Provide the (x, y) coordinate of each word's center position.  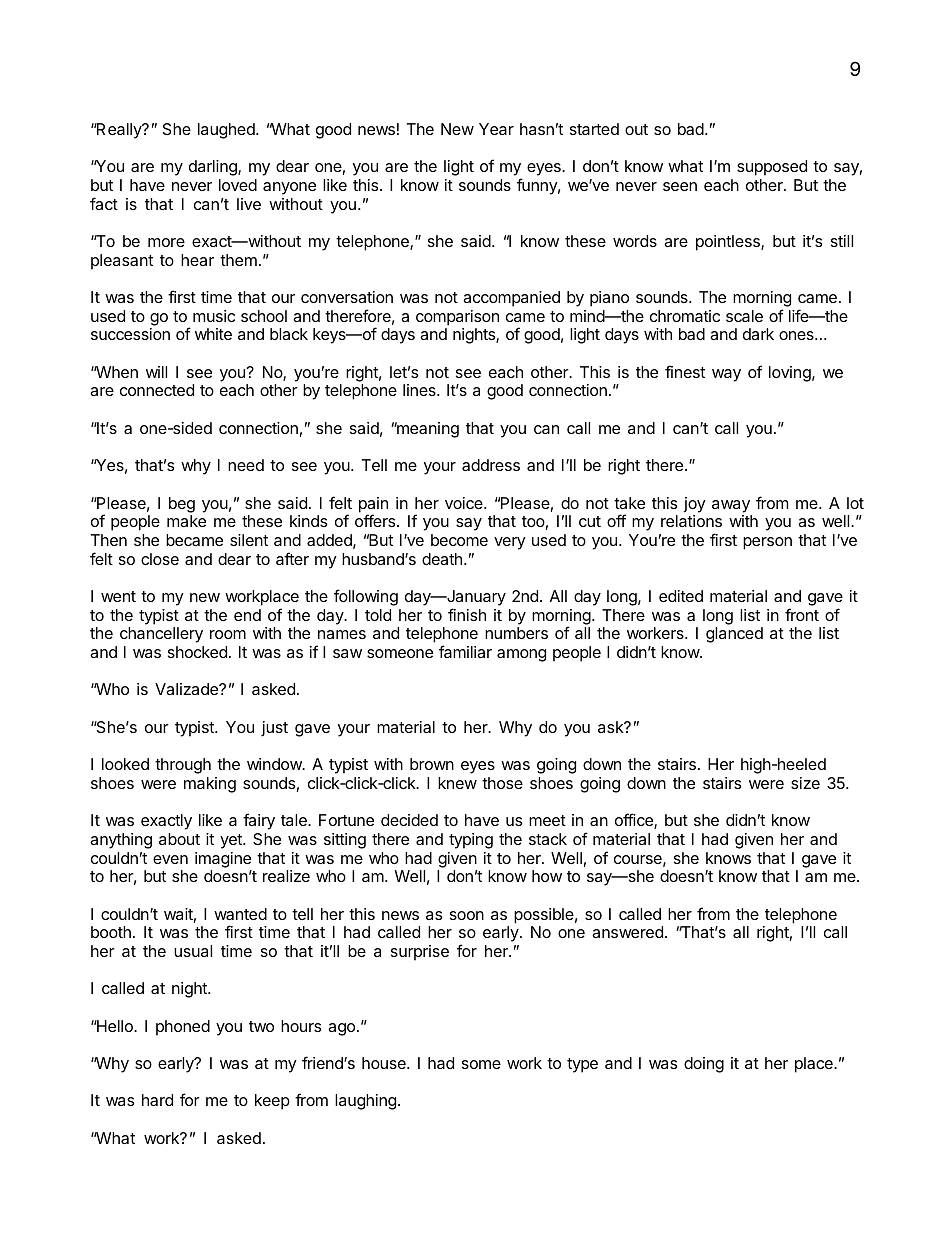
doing (704, 1065)
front (802, 614)
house (385, 1063)
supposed (772, 168)
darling (214, 168)
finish (467, 614)
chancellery (161, 635)
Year (496, 129)
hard (157, 1100)
